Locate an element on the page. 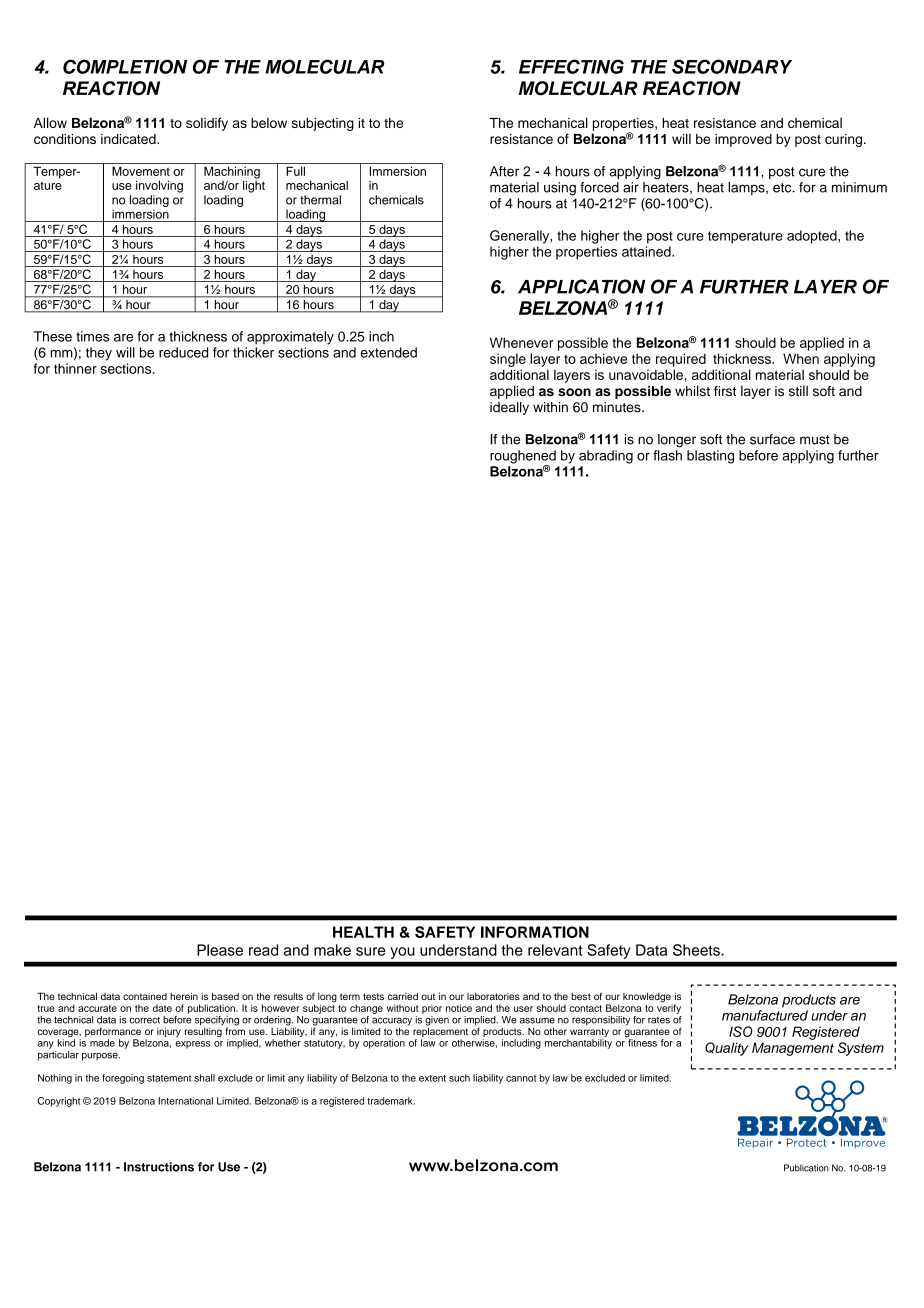 The image size is (924, 1308). roughened is located at coordinates (523, 458).
